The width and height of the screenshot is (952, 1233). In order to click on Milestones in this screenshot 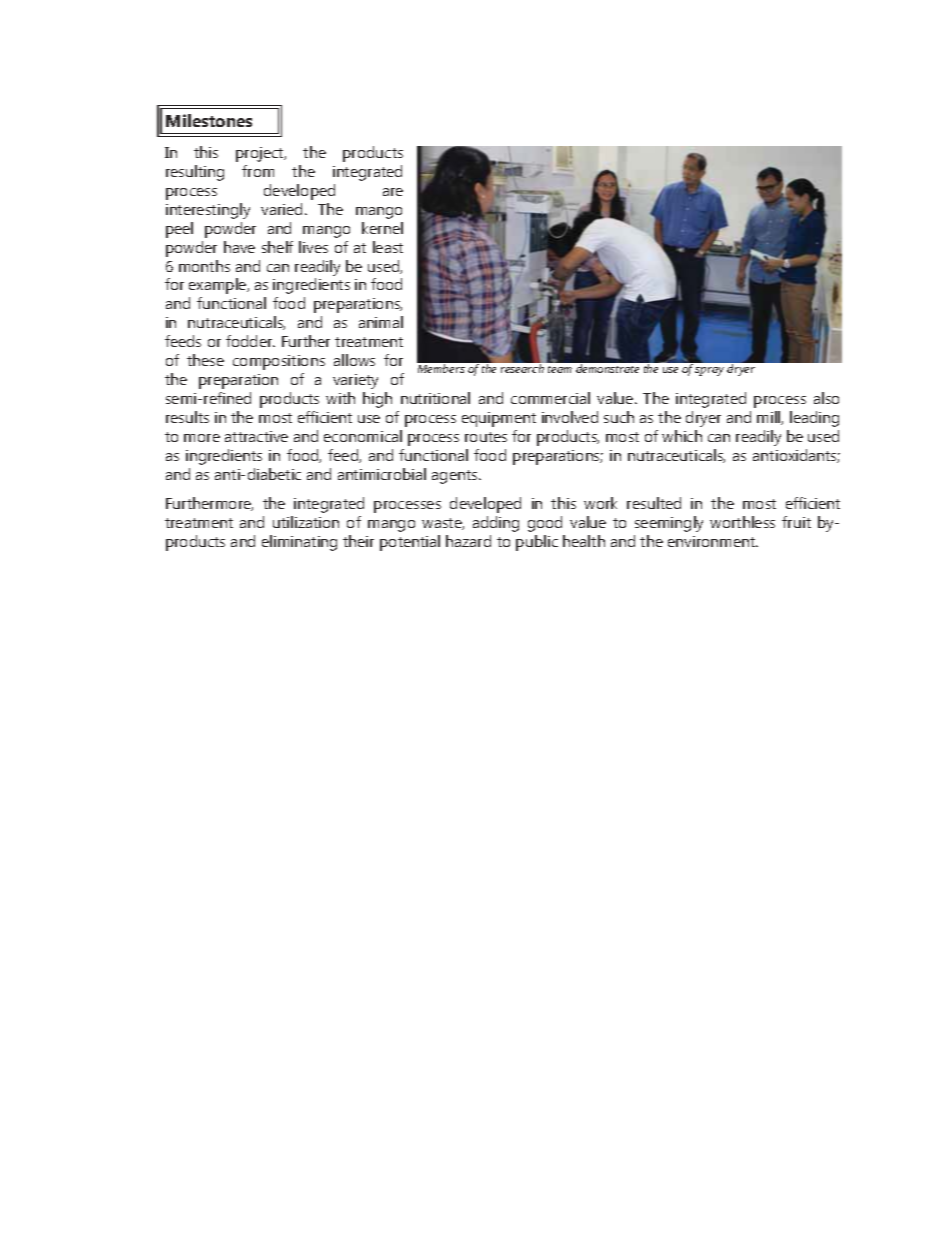, I will do `click(209, 120)`.
